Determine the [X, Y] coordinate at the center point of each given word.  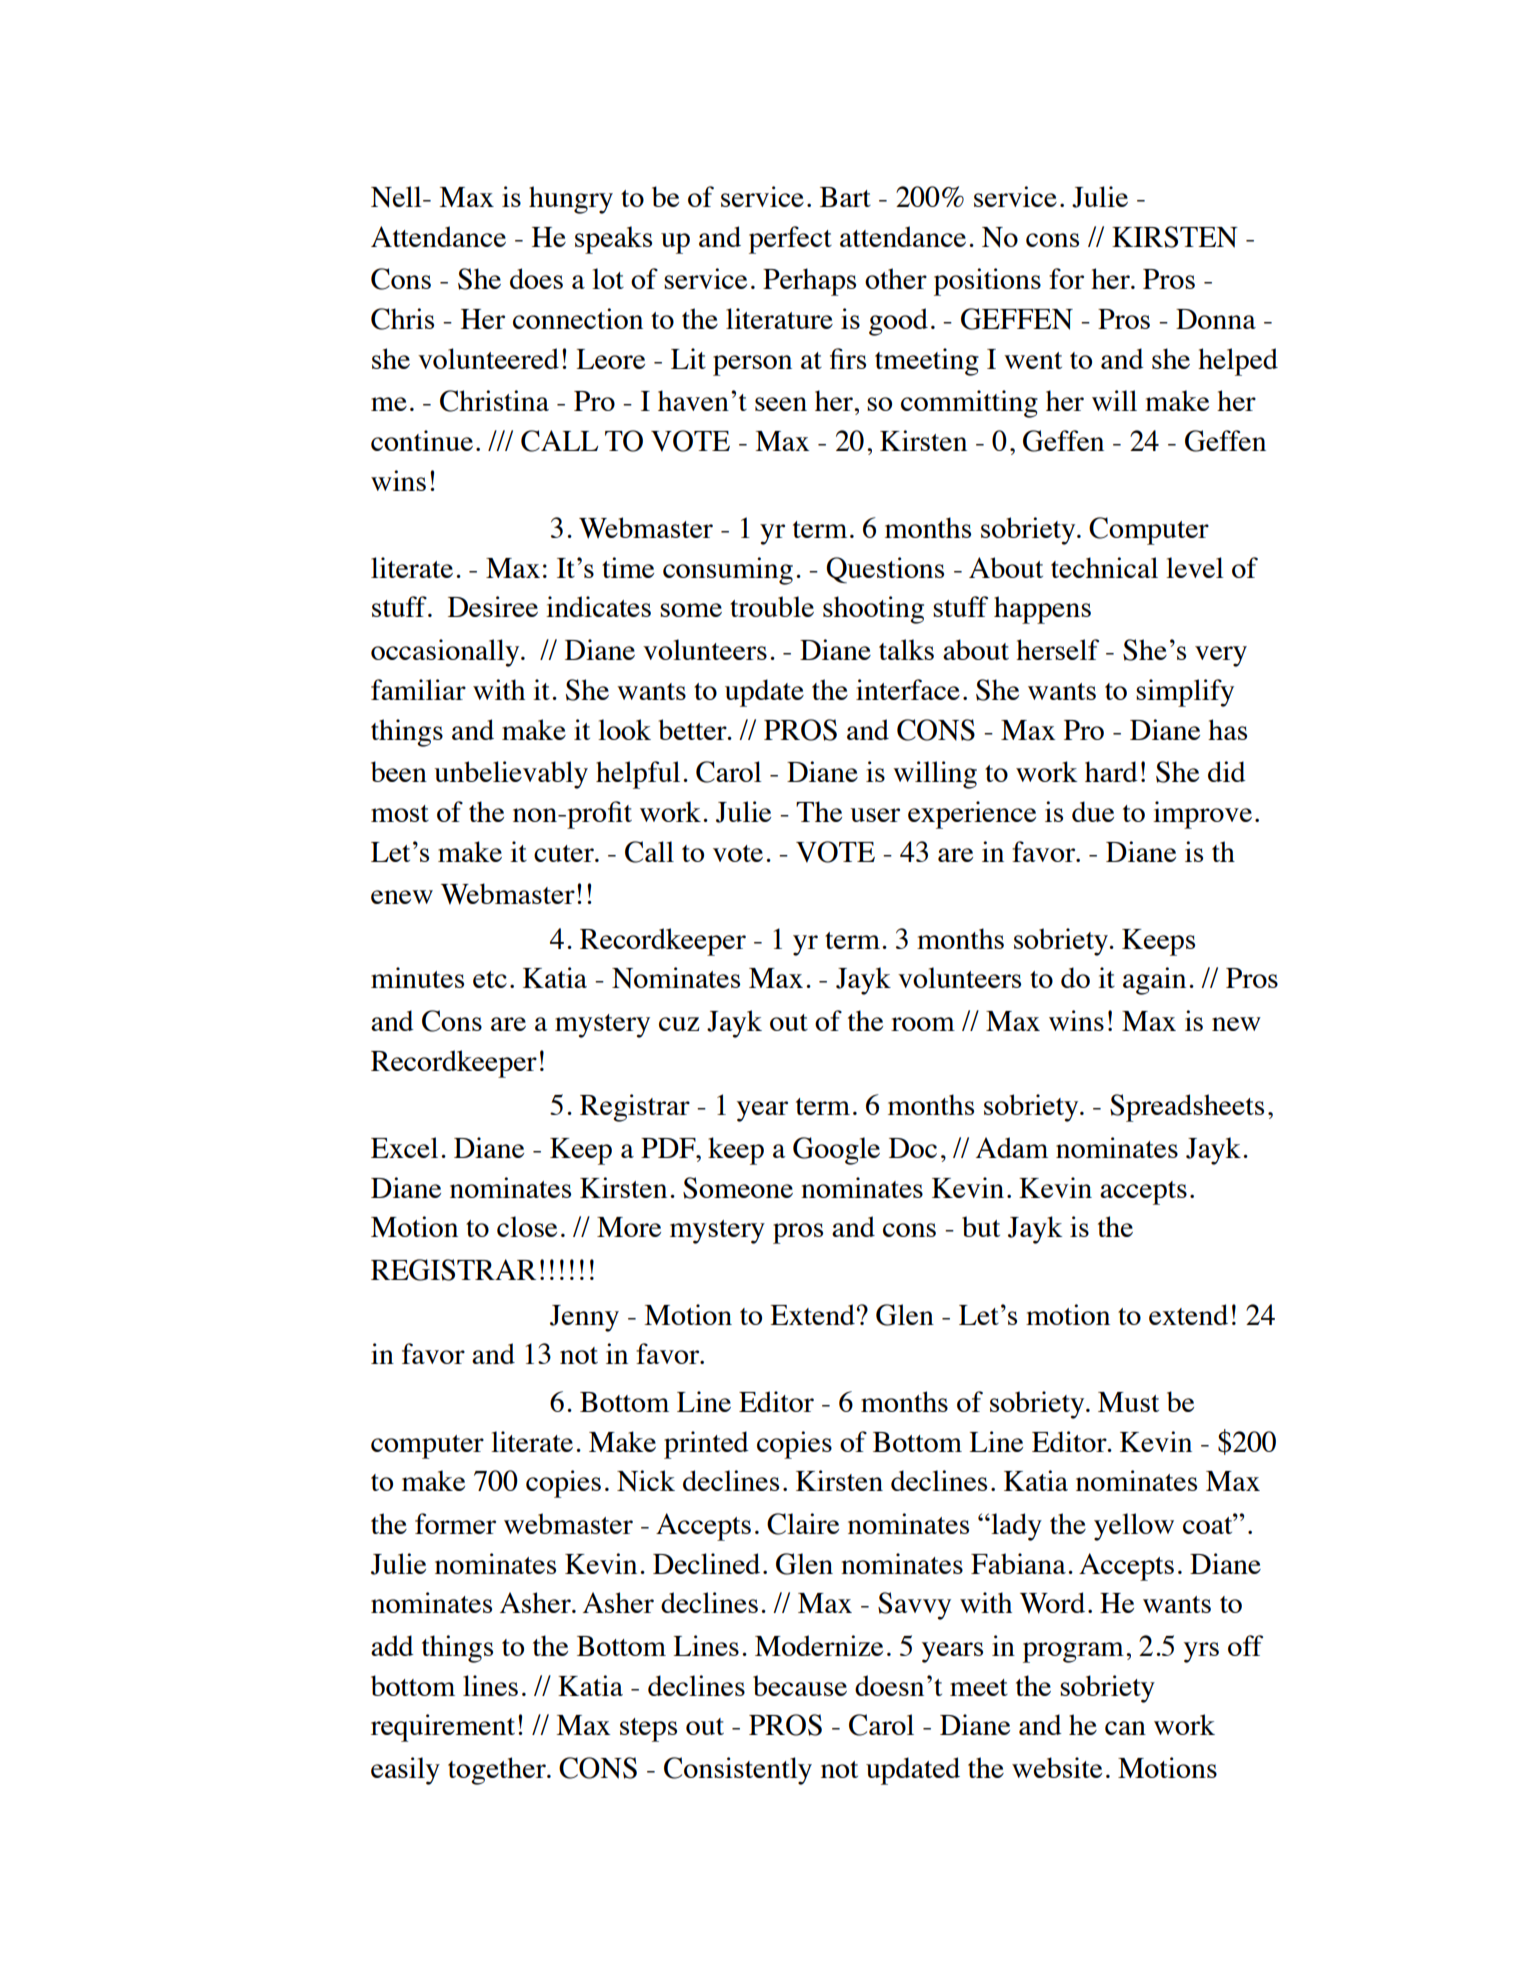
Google [836, 1151]
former [455, 1523]
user [875, 815]
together [498, 1771]
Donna [1216, 319]
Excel [404, 1147]
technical [1104, 567]
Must [1128, 1402]
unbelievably [511, 775]
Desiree [493, 606]
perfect [790, 240]
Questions [885, 570]
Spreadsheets [1187, 1108]
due [1093, 811]
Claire [803, 1524]
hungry [571, 200]
